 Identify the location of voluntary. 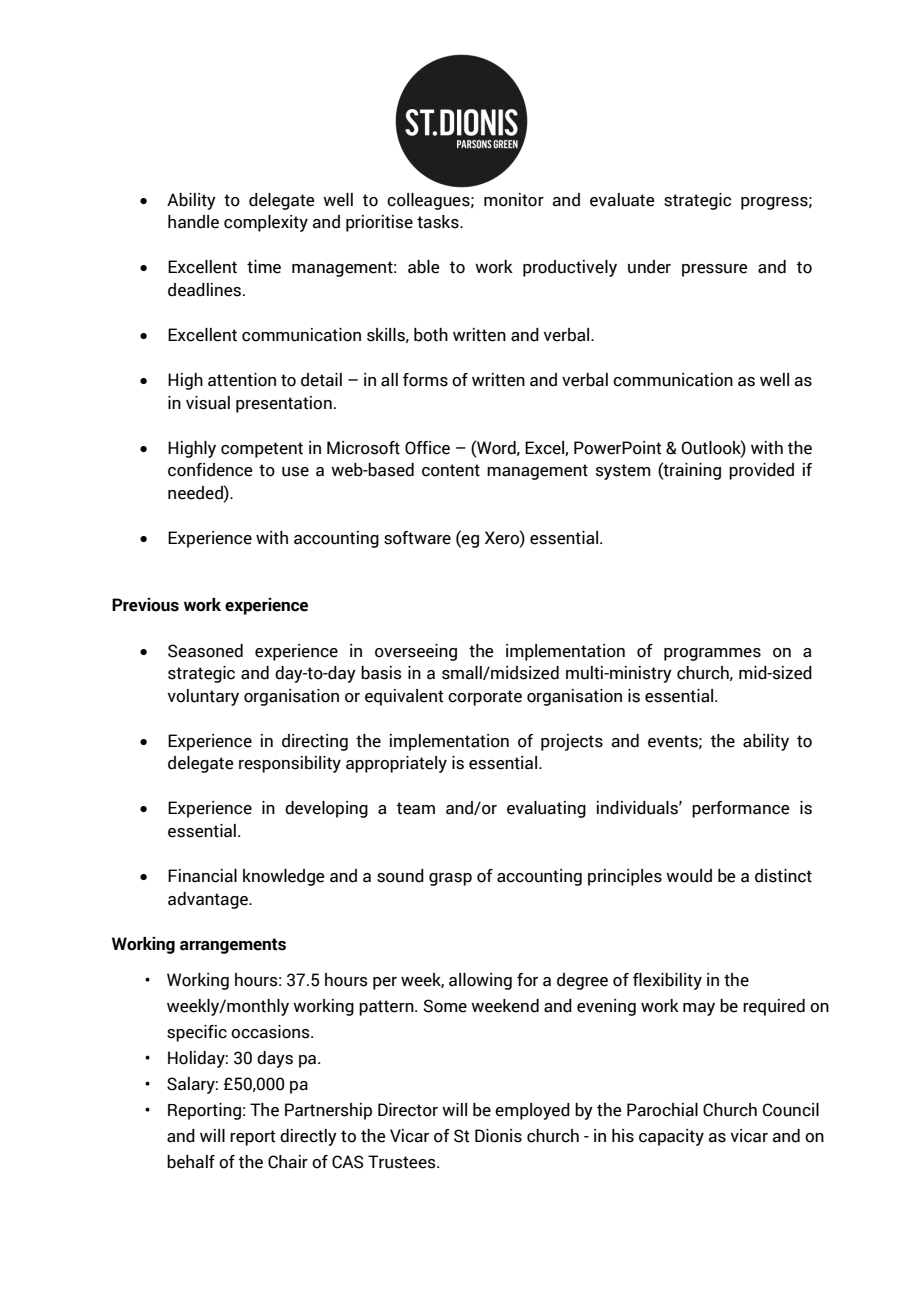
(203, 697).
